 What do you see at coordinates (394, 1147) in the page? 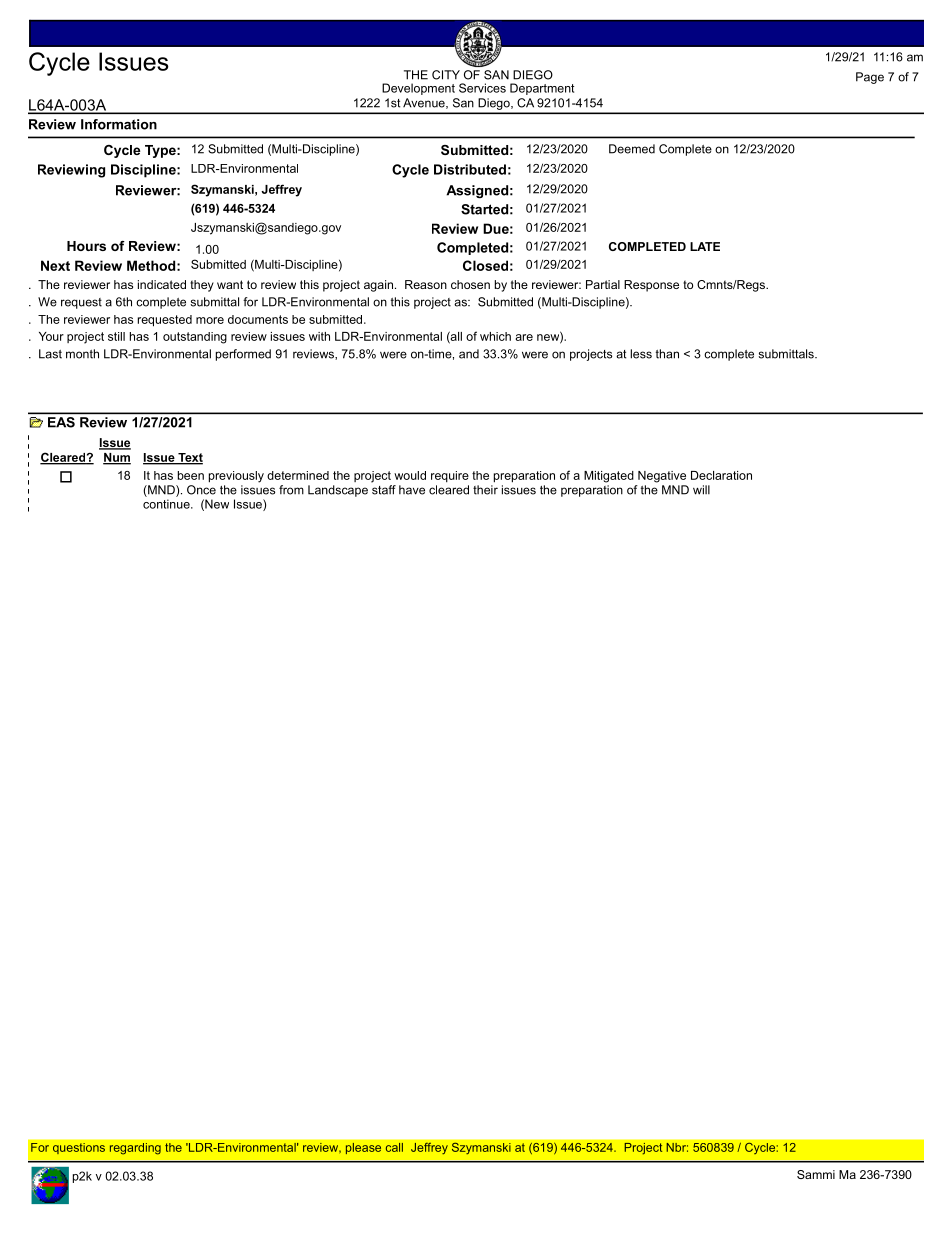
I see `call` at bounding box center [394, 1147].
